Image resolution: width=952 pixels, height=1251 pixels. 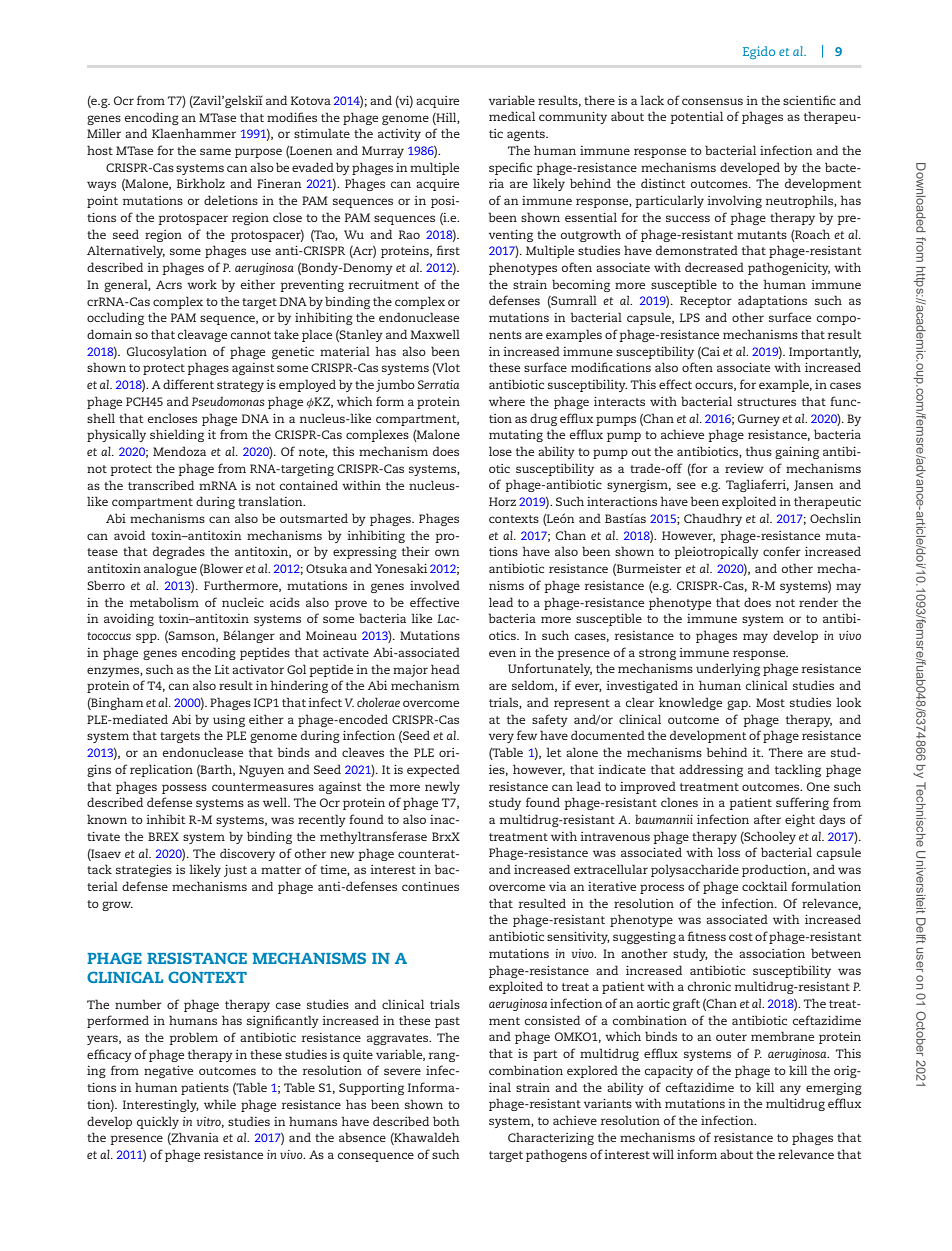 What do you see at coordinates (728, 669) in the image?
I see `underlying` at bounding box center [728, 669].
